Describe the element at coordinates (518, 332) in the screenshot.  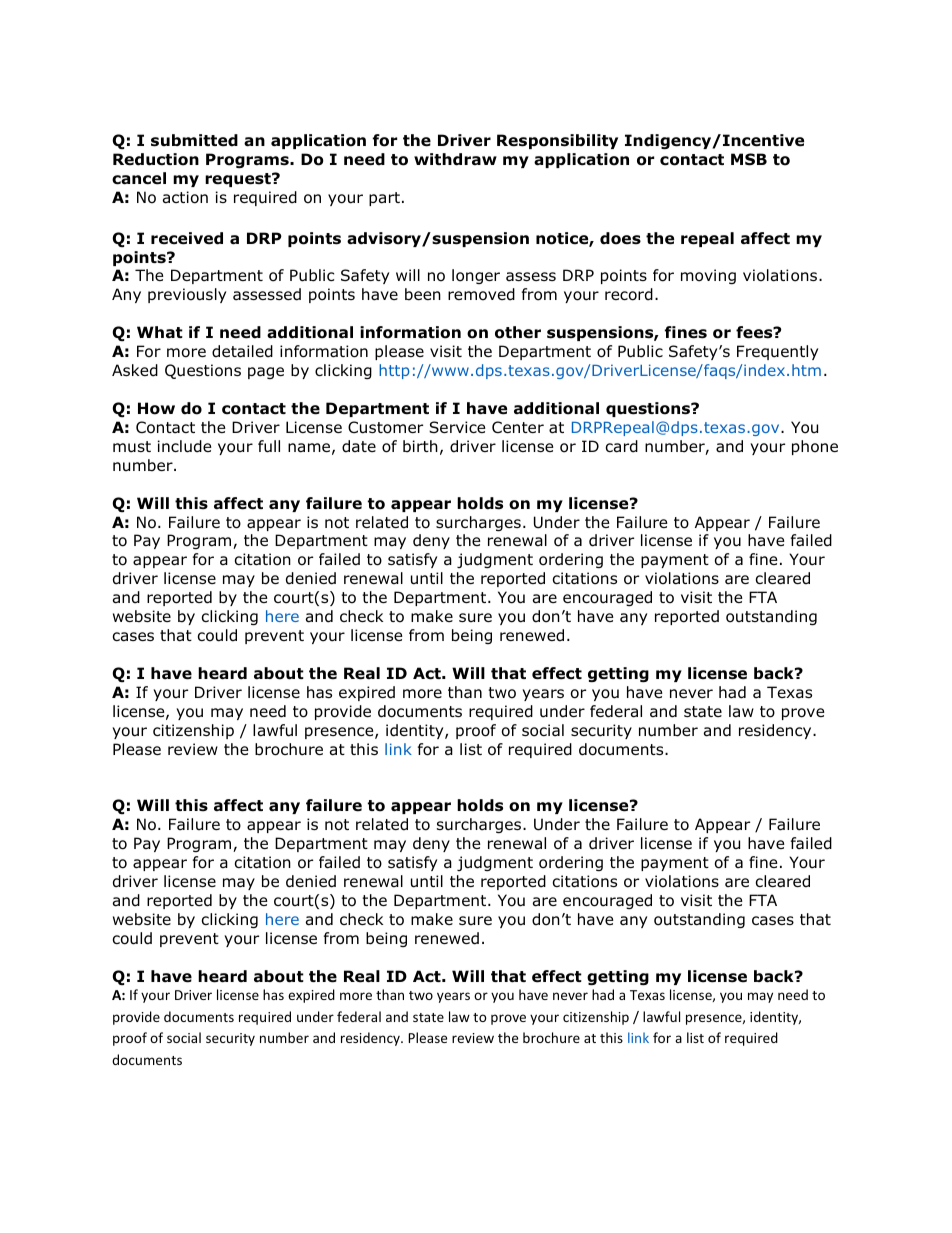
I see `other` at that location.
